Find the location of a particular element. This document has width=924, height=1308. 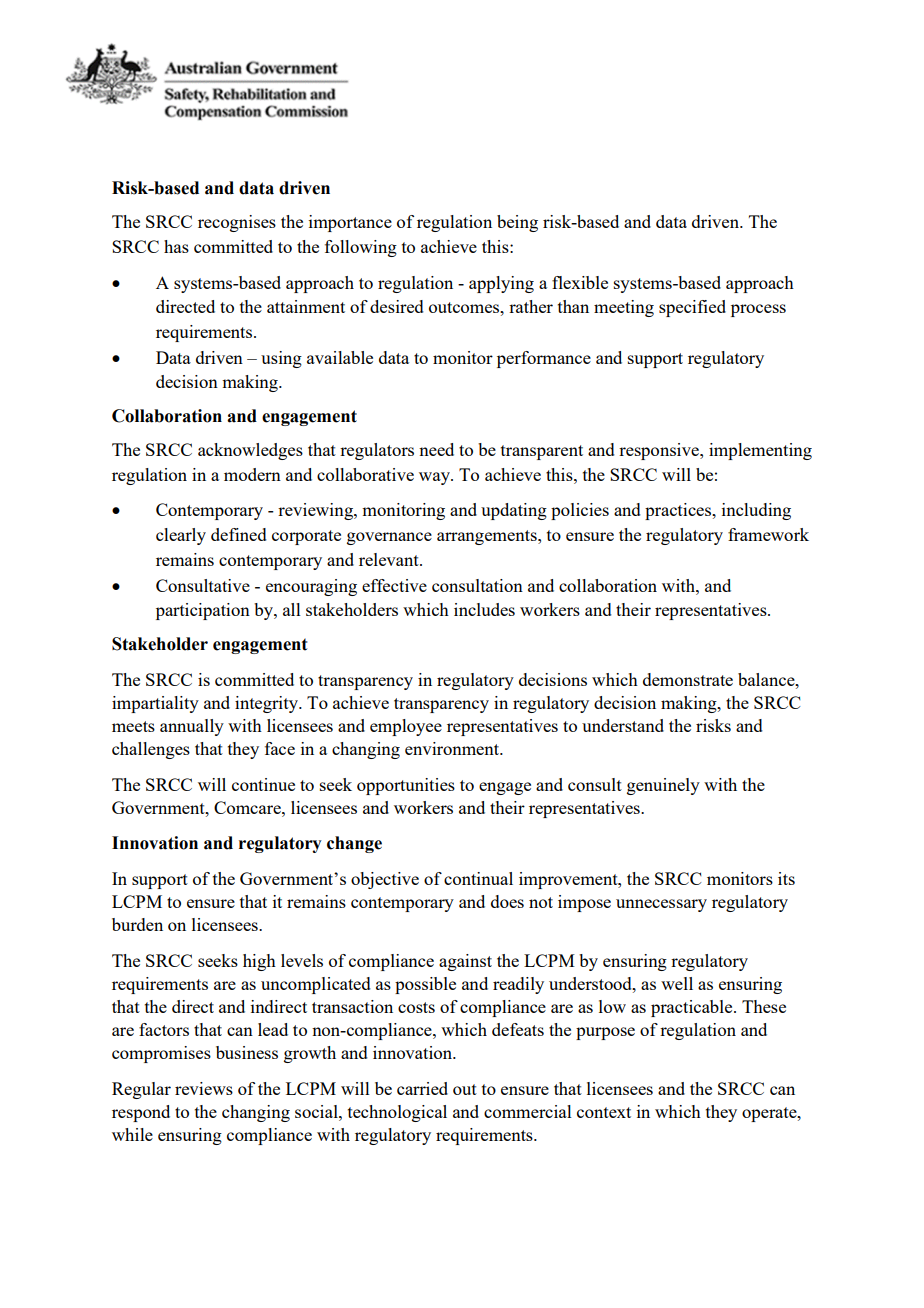

applying is located at coordinates (501, 284).
